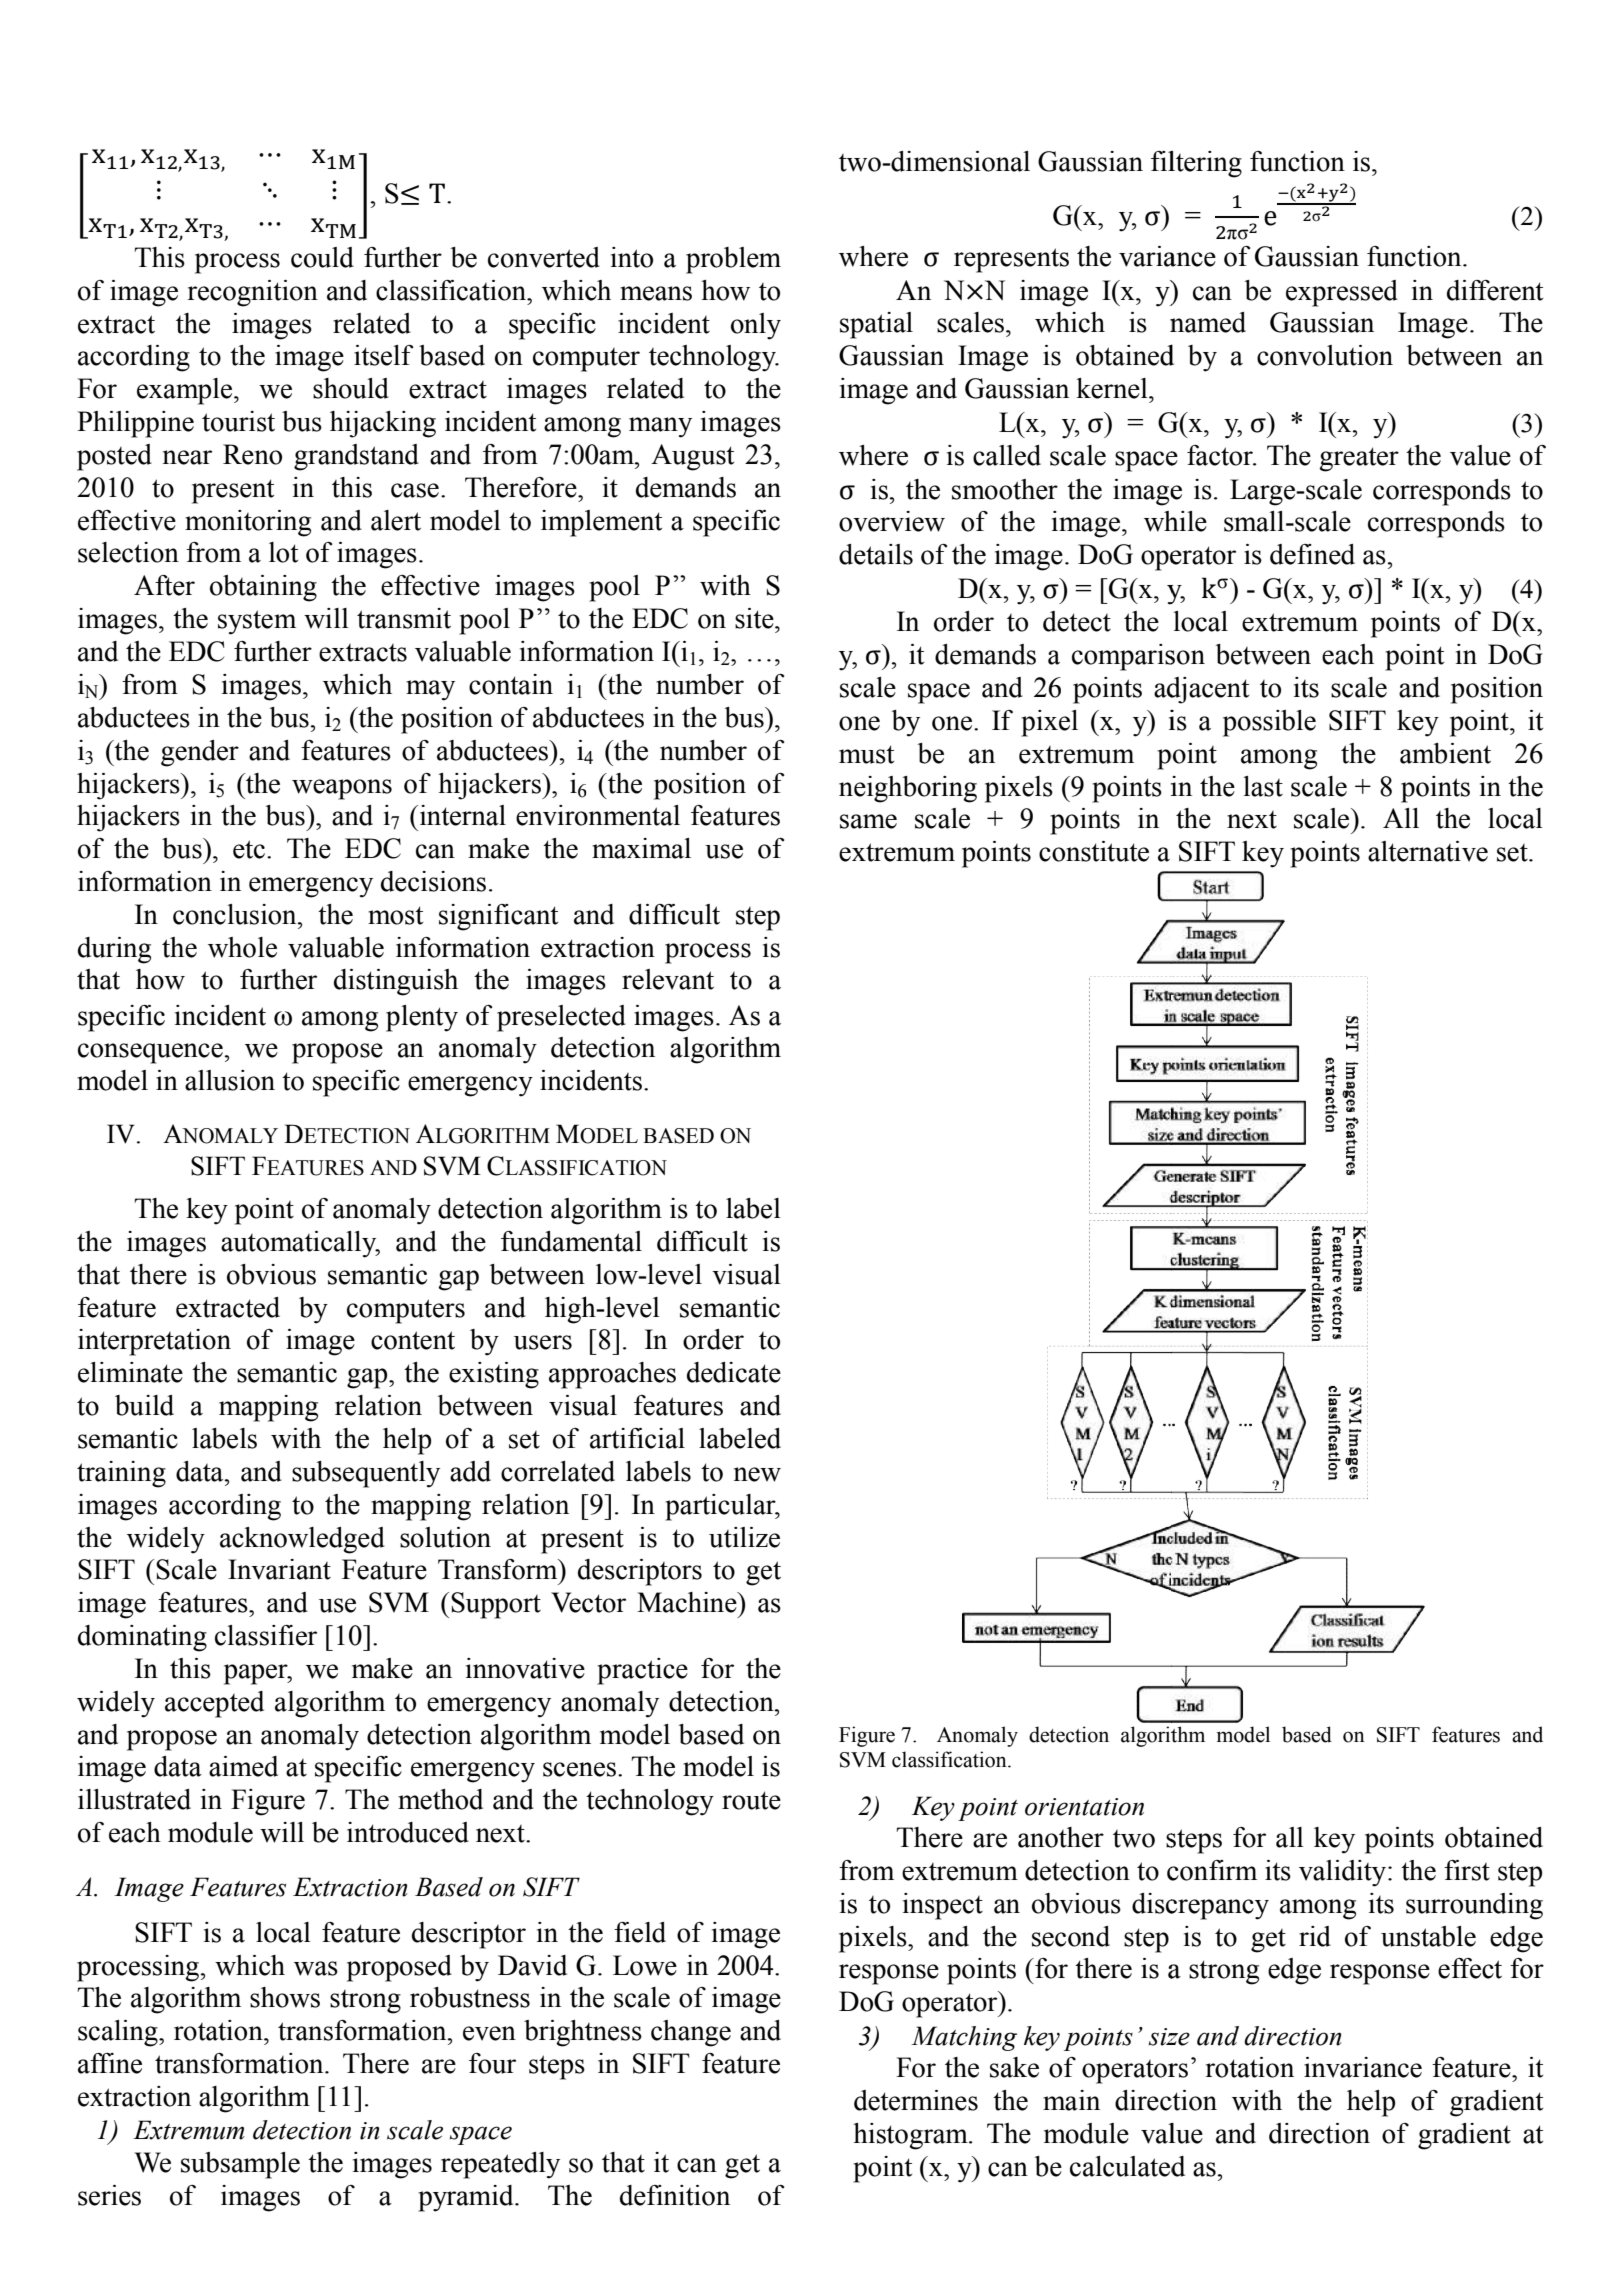 This screenshot has height=2290, width=1620. Describe the element at coordinates (154, 1342) in the screenshot. I see `interpretation` at that location.
